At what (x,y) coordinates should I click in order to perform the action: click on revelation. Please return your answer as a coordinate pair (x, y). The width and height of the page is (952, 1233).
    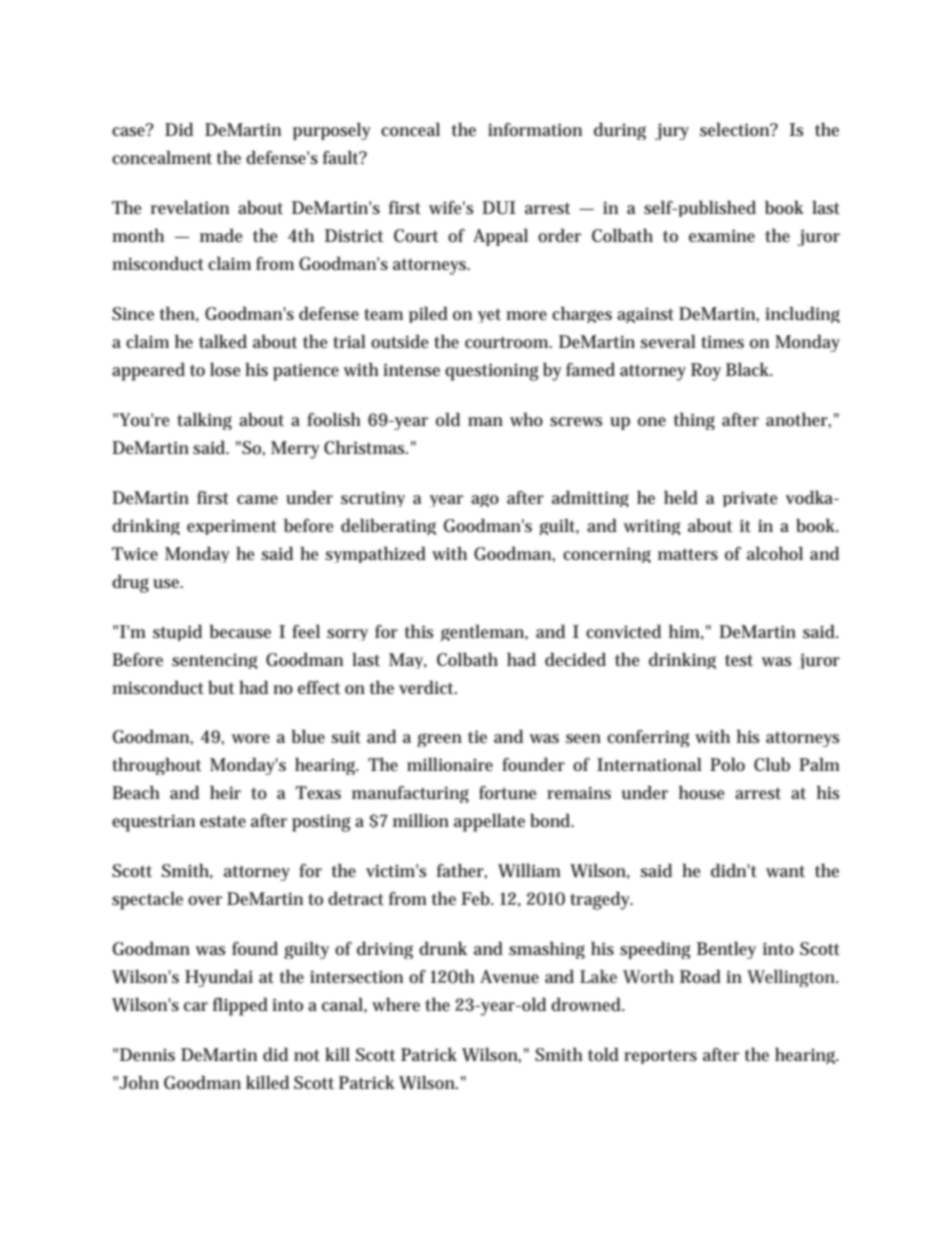
    Looking at the image, I should click on (190, 207).
